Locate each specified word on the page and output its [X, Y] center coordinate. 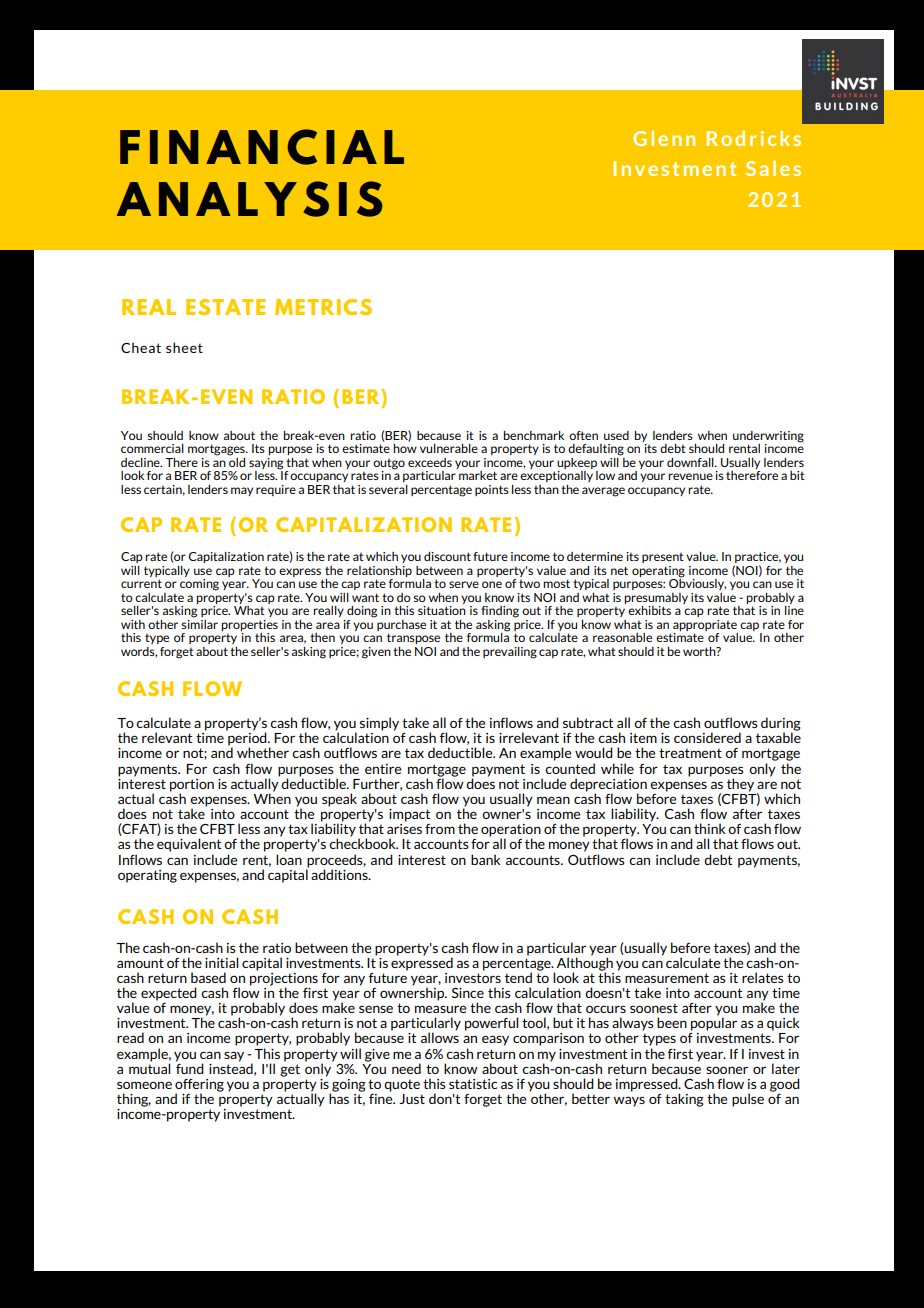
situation [442, 609]
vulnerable [449, 448]
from [440, 829]
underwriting [768, 437]
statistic [473, 1084]
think [710, 828]
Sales [773, 168]
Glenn [664, 138]
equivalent [189, 845]
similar [199, 623]
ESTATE [225, 307]
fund [190, 1067]
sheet [184, 347]
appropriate [705, 625]
